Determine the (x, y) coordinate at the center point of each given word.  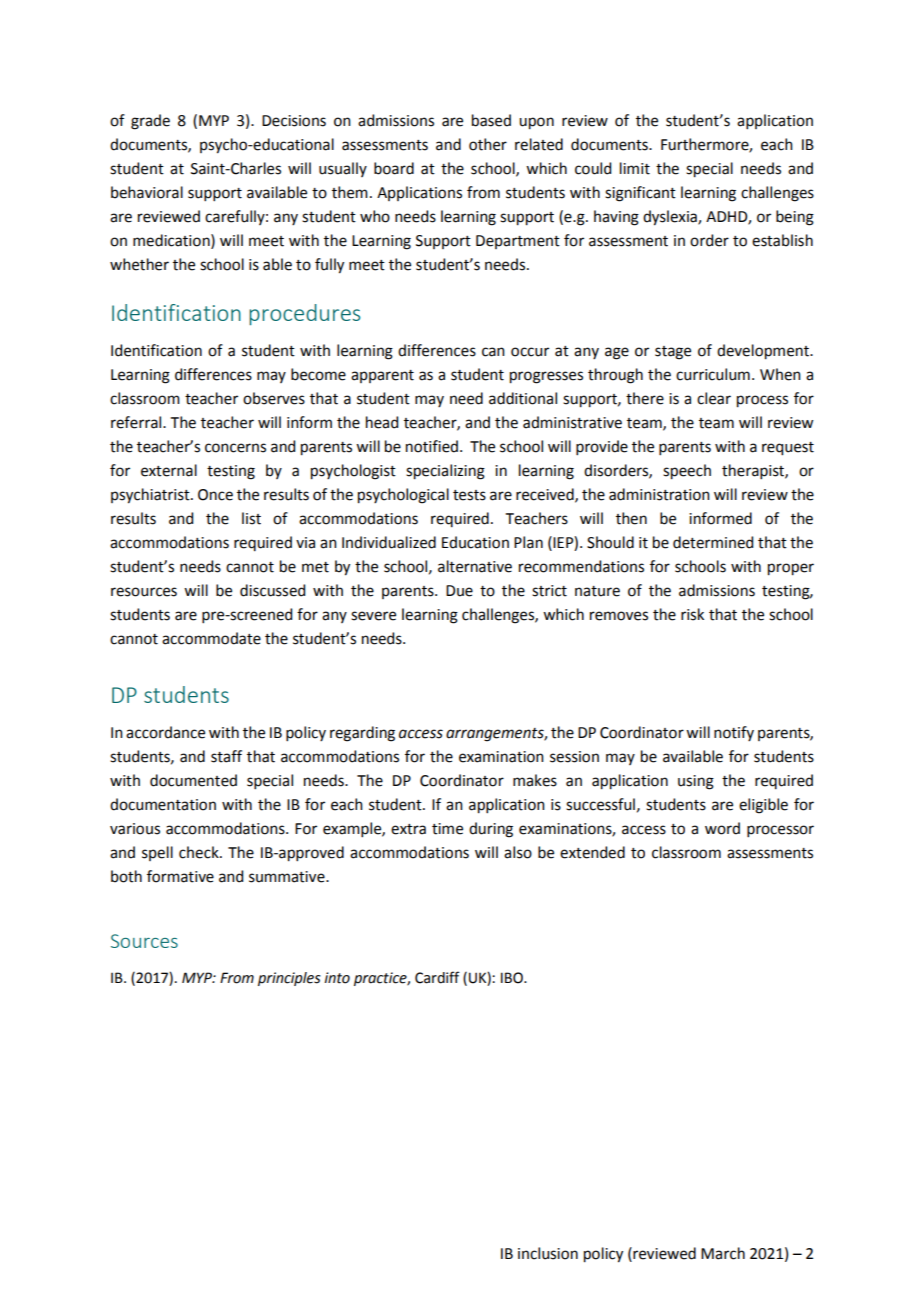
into (337, 978)
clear (714, 398)
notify (734, 733)
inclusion (548, 1253)
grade (150, 122)
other (488, 144)
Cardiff (437, 977)
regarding (362, 734)
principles (289, 979)
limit (635, 168)
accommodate (211, 638)
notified (432, 446)
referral (137, 422)
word (722, 828)
